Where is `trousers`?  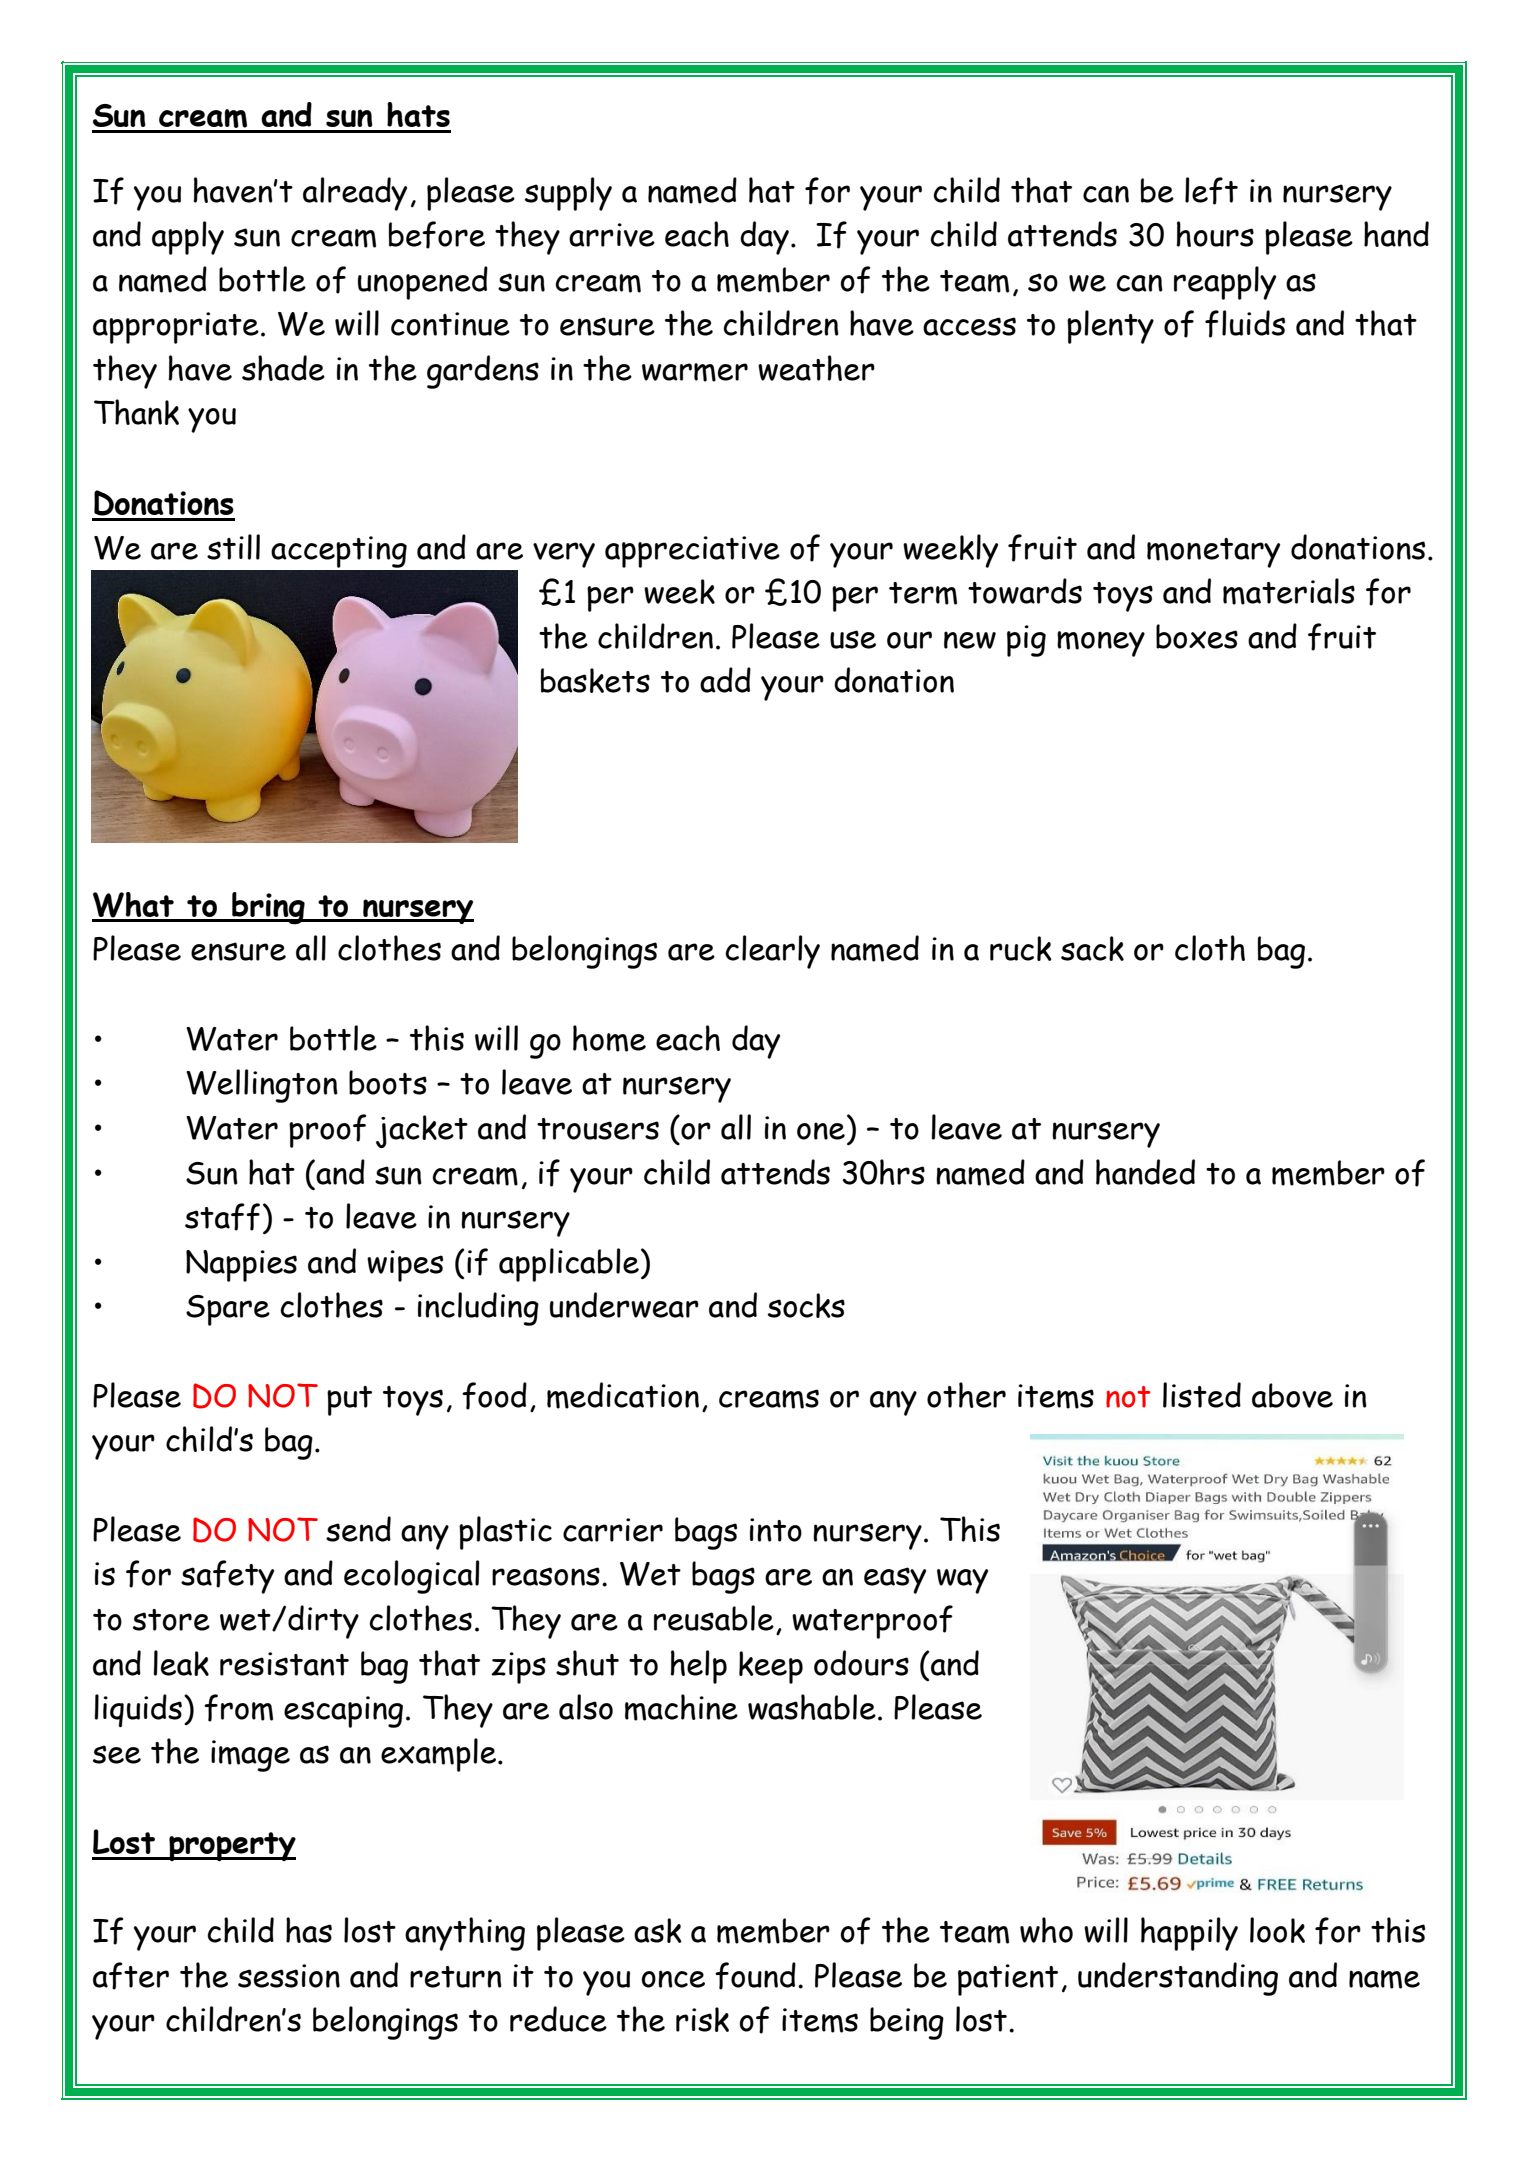
trousers is located at coordinates (598, 1129).
